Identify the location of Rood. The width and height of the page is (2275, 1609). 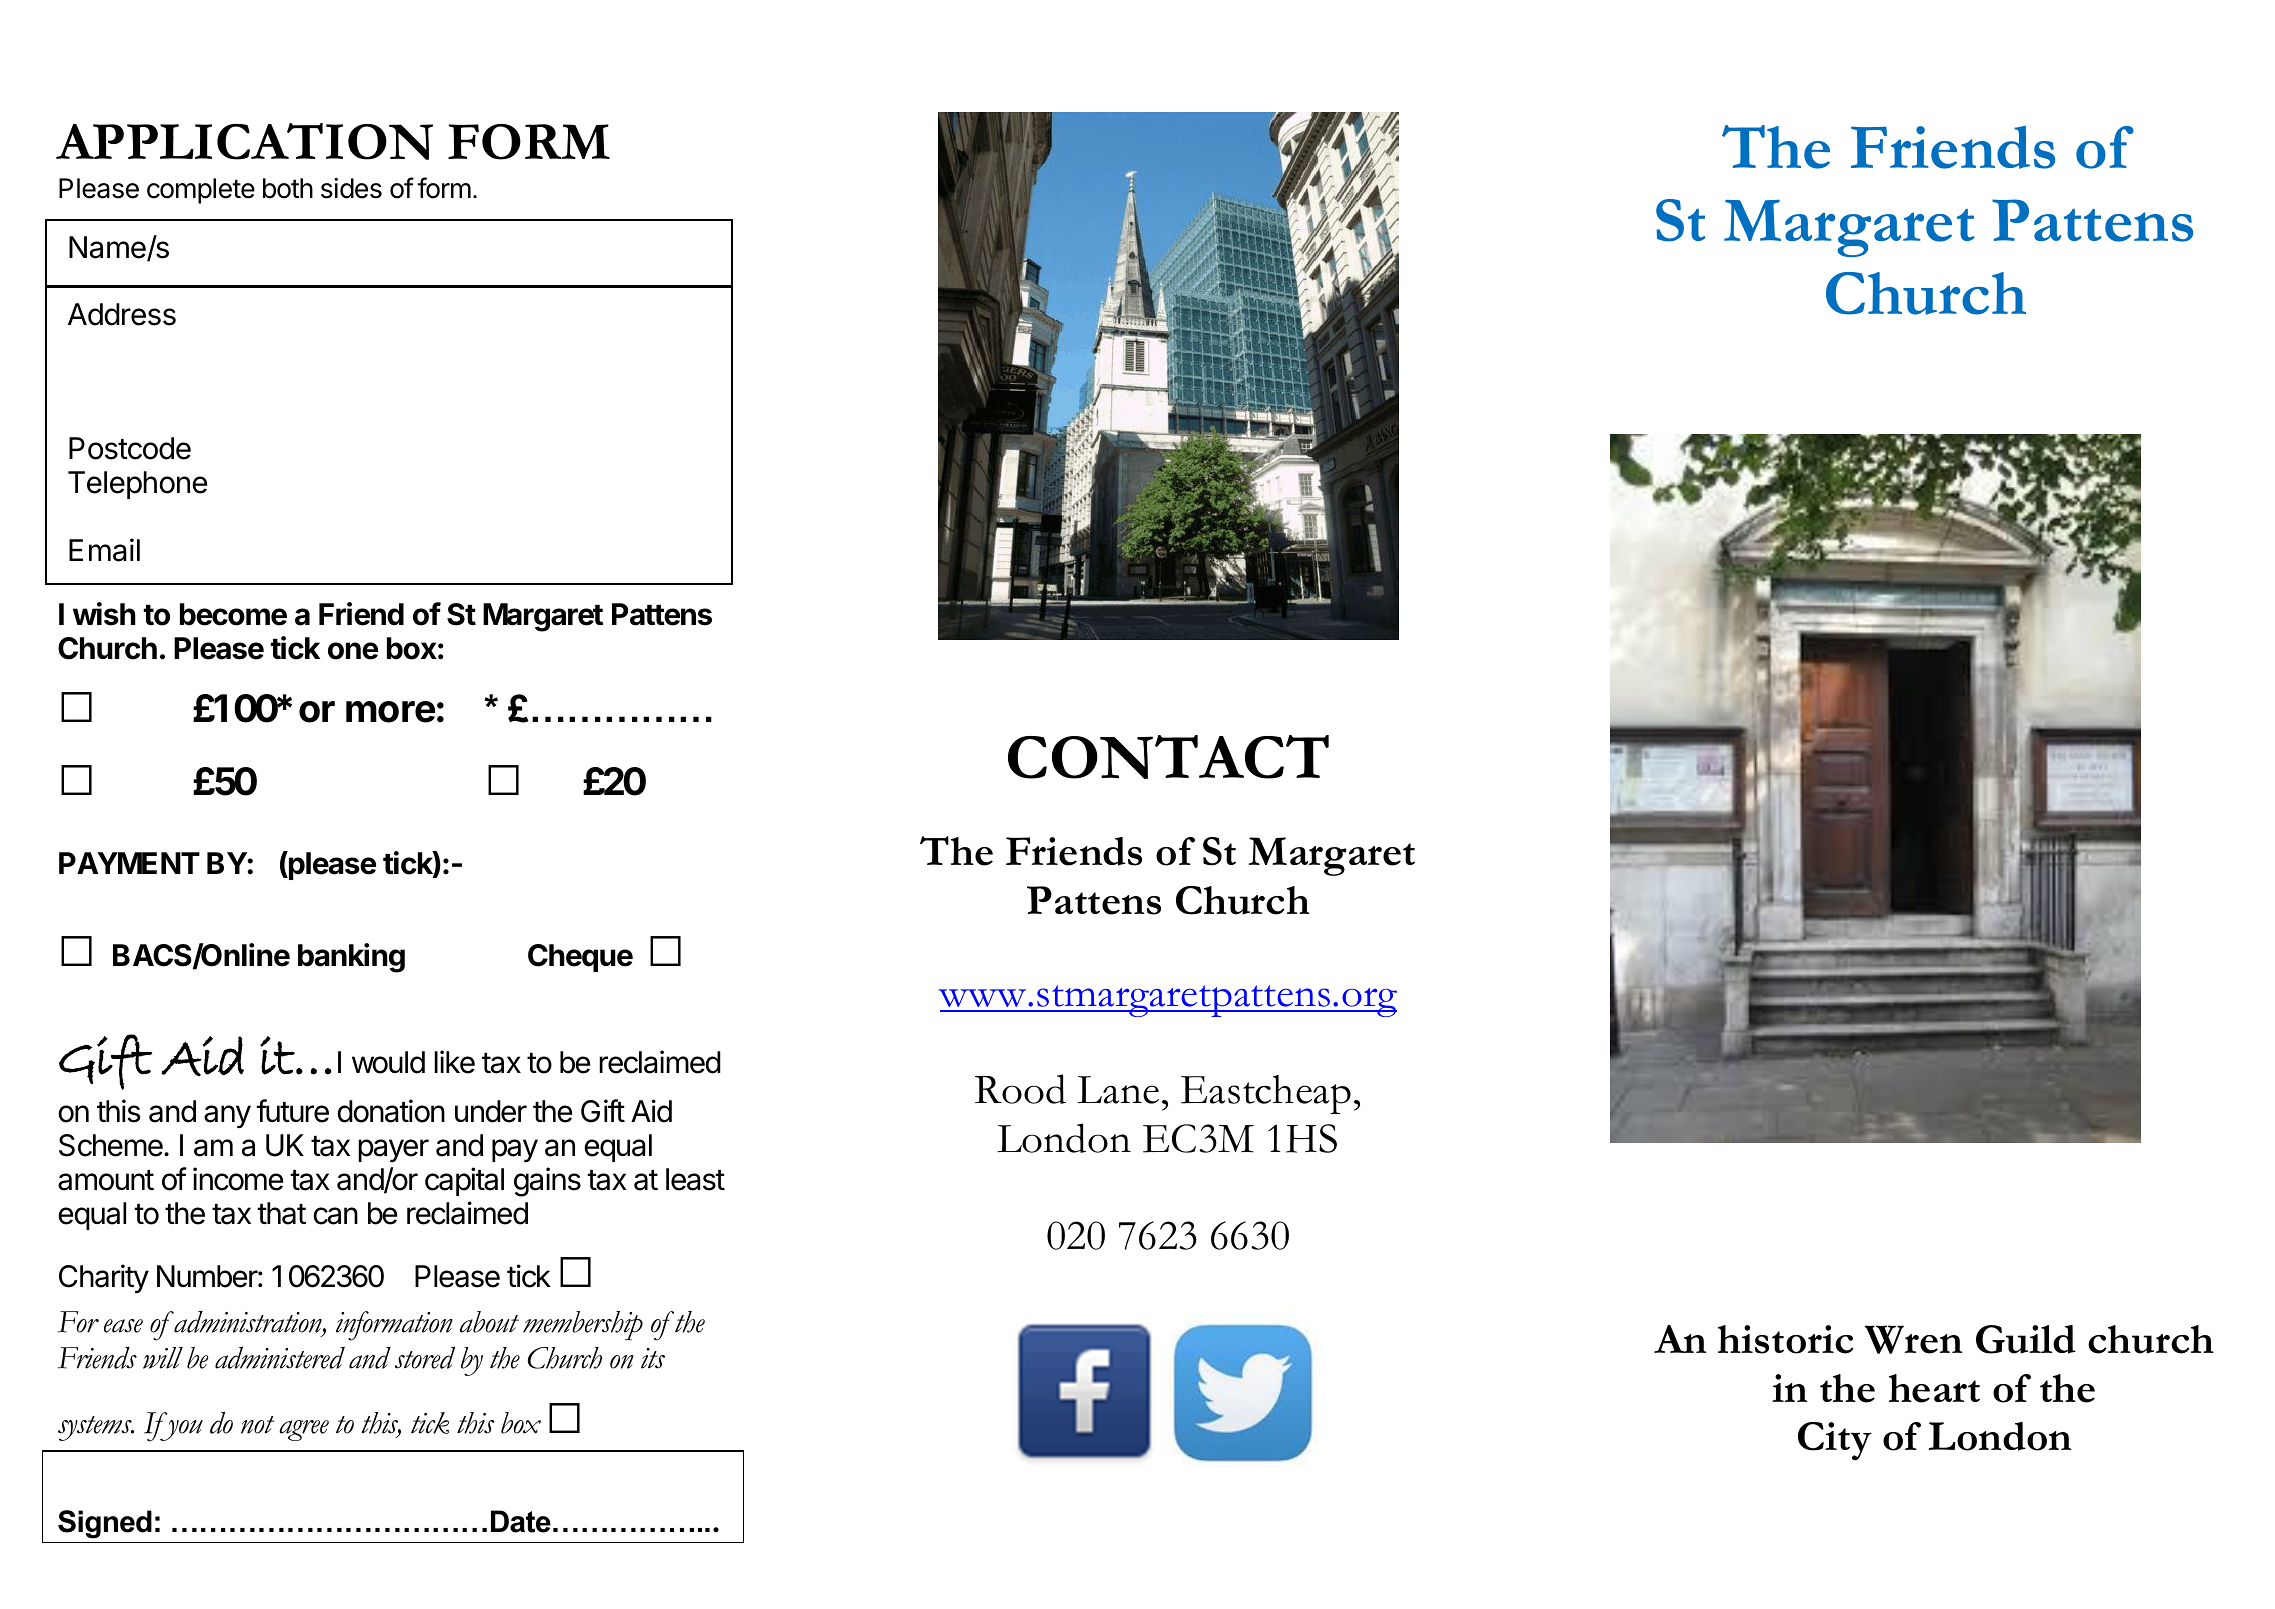
(1020, 1089).
